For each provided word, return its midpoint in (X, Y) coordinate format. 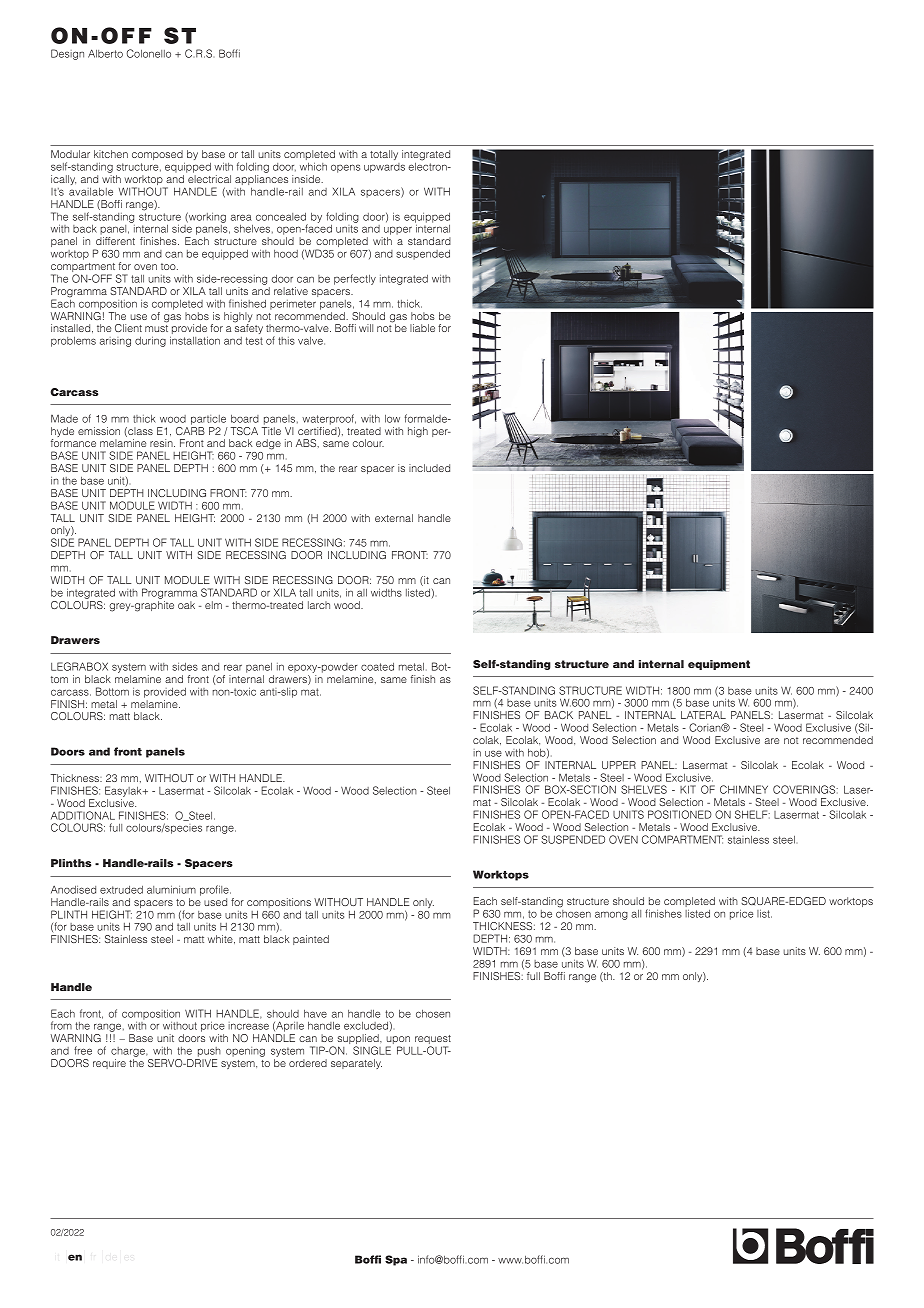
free (83, 1050)
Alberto (105, 53)
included (429, 468)
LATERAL (703, 715)
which (313, 166)
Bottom (112, 691)
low (392, 418)
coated (377, 667)
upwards (384, 168)
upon (398, 1041)
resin (162, 443)
